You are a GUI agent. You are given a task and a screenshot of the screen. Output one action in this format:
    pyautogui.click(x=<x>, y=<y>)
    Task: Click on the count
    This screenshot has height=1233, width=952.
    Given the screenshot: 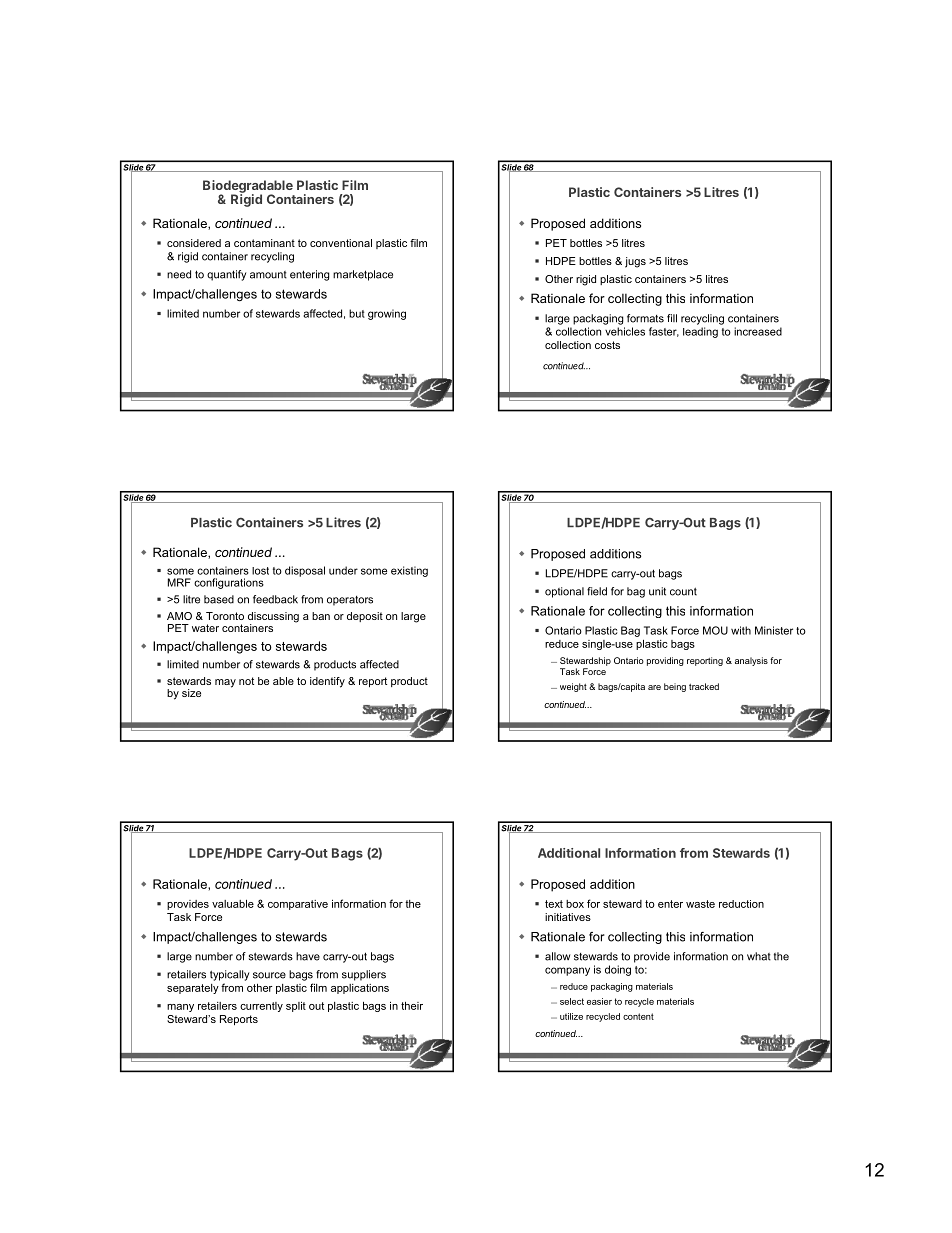 What is the action you would take?
    pyautogui.click(x=683, y=591)
